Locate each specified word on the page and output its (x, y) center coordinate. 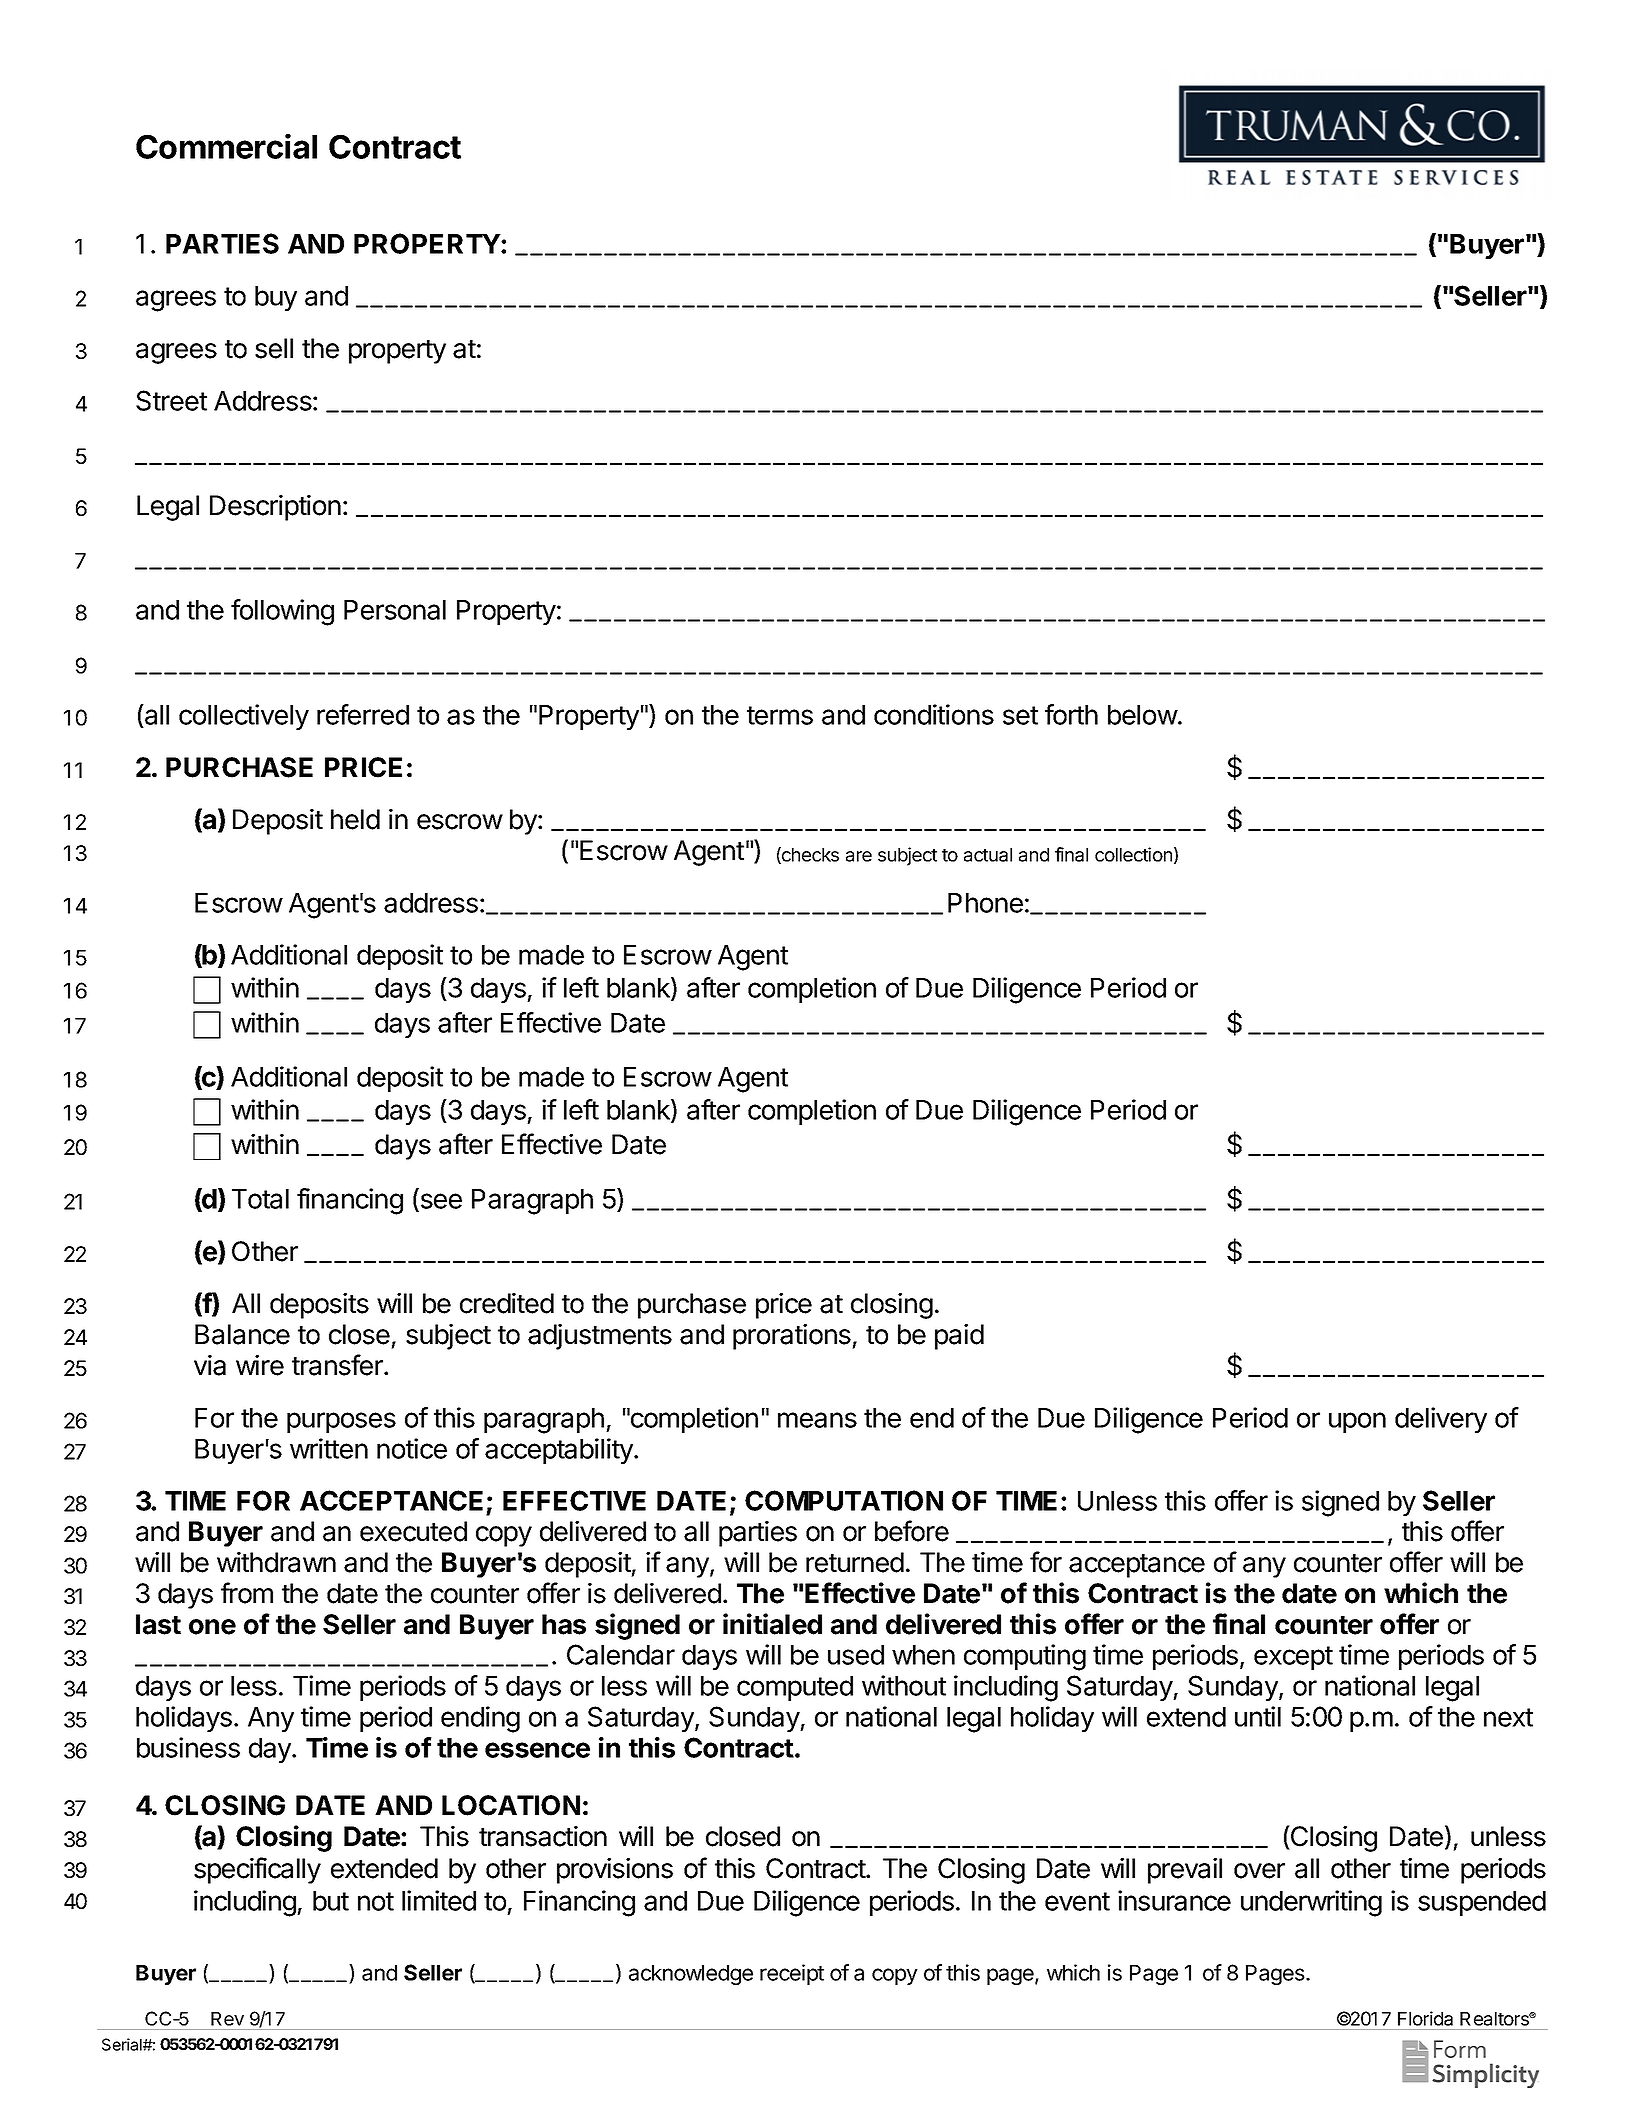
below (1143, 715)
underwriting (1311, 1903)
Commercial (226, 146)
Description (275, 508)
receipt (792, 1974)
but (331, 1901)
